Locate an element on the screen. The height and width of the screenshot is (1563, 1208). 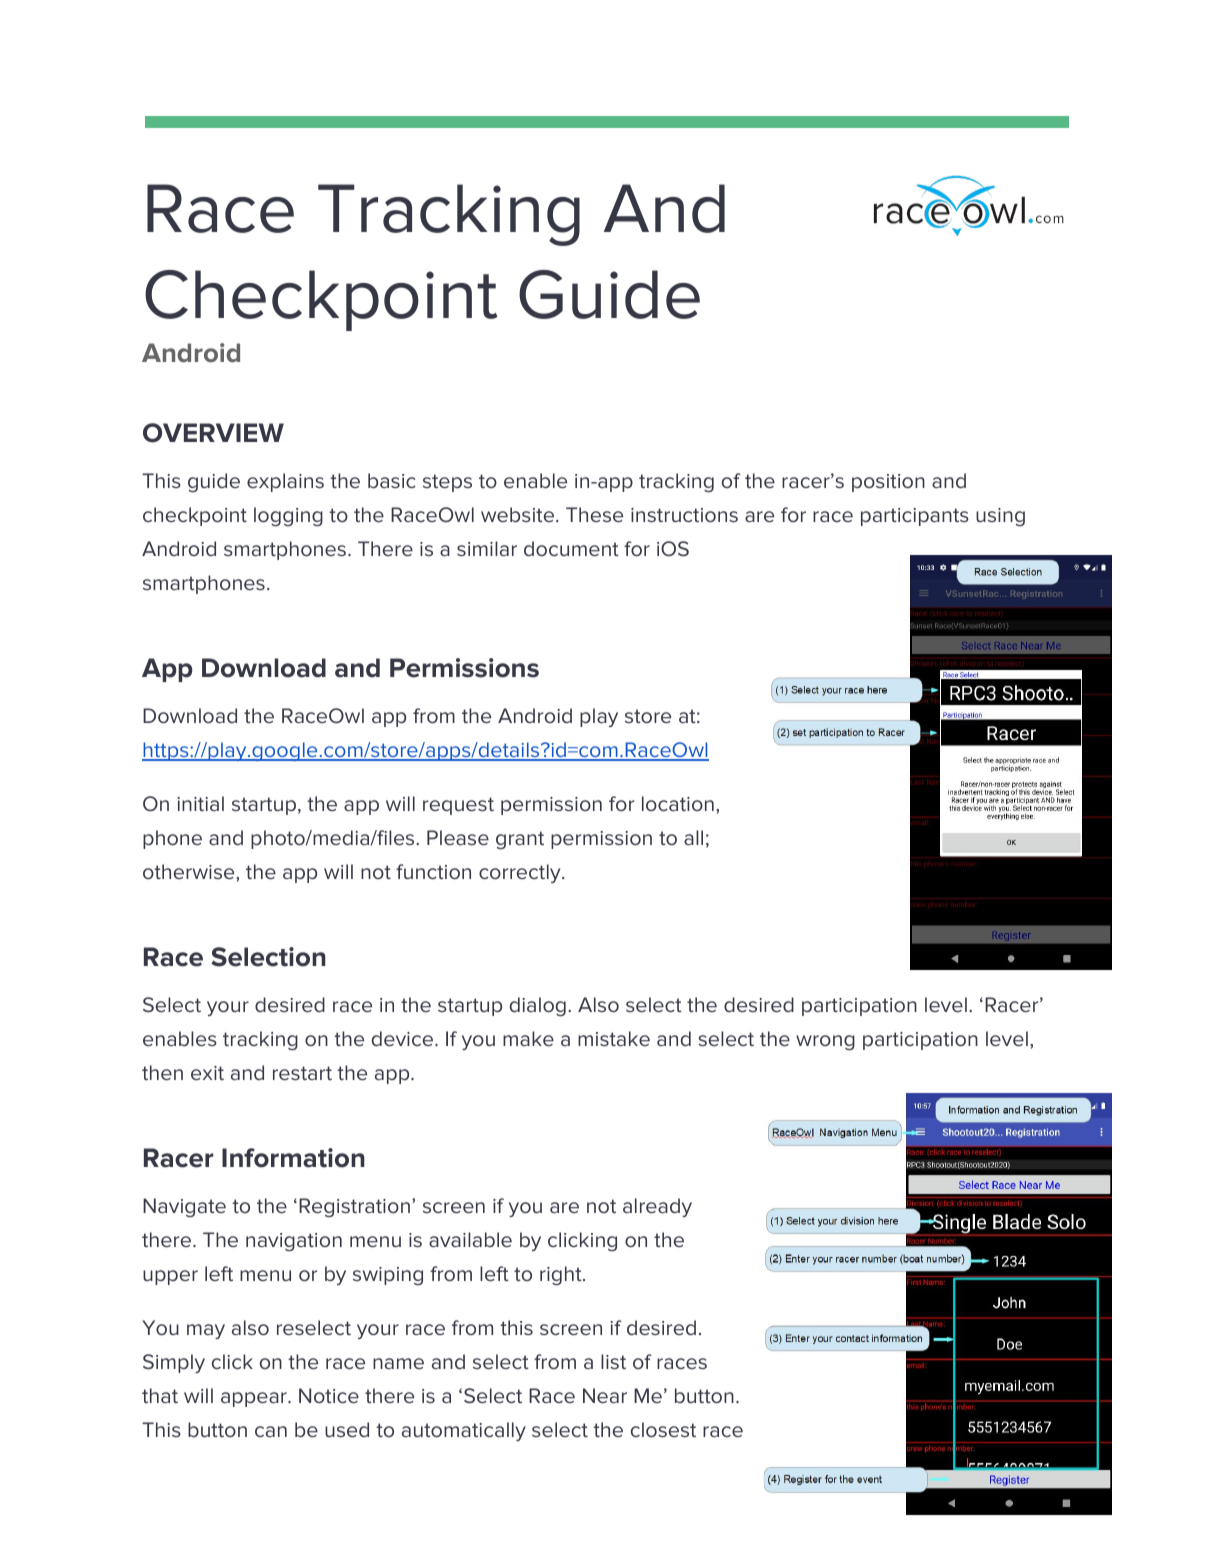
wrong is located at coordinates (825, 1042).
